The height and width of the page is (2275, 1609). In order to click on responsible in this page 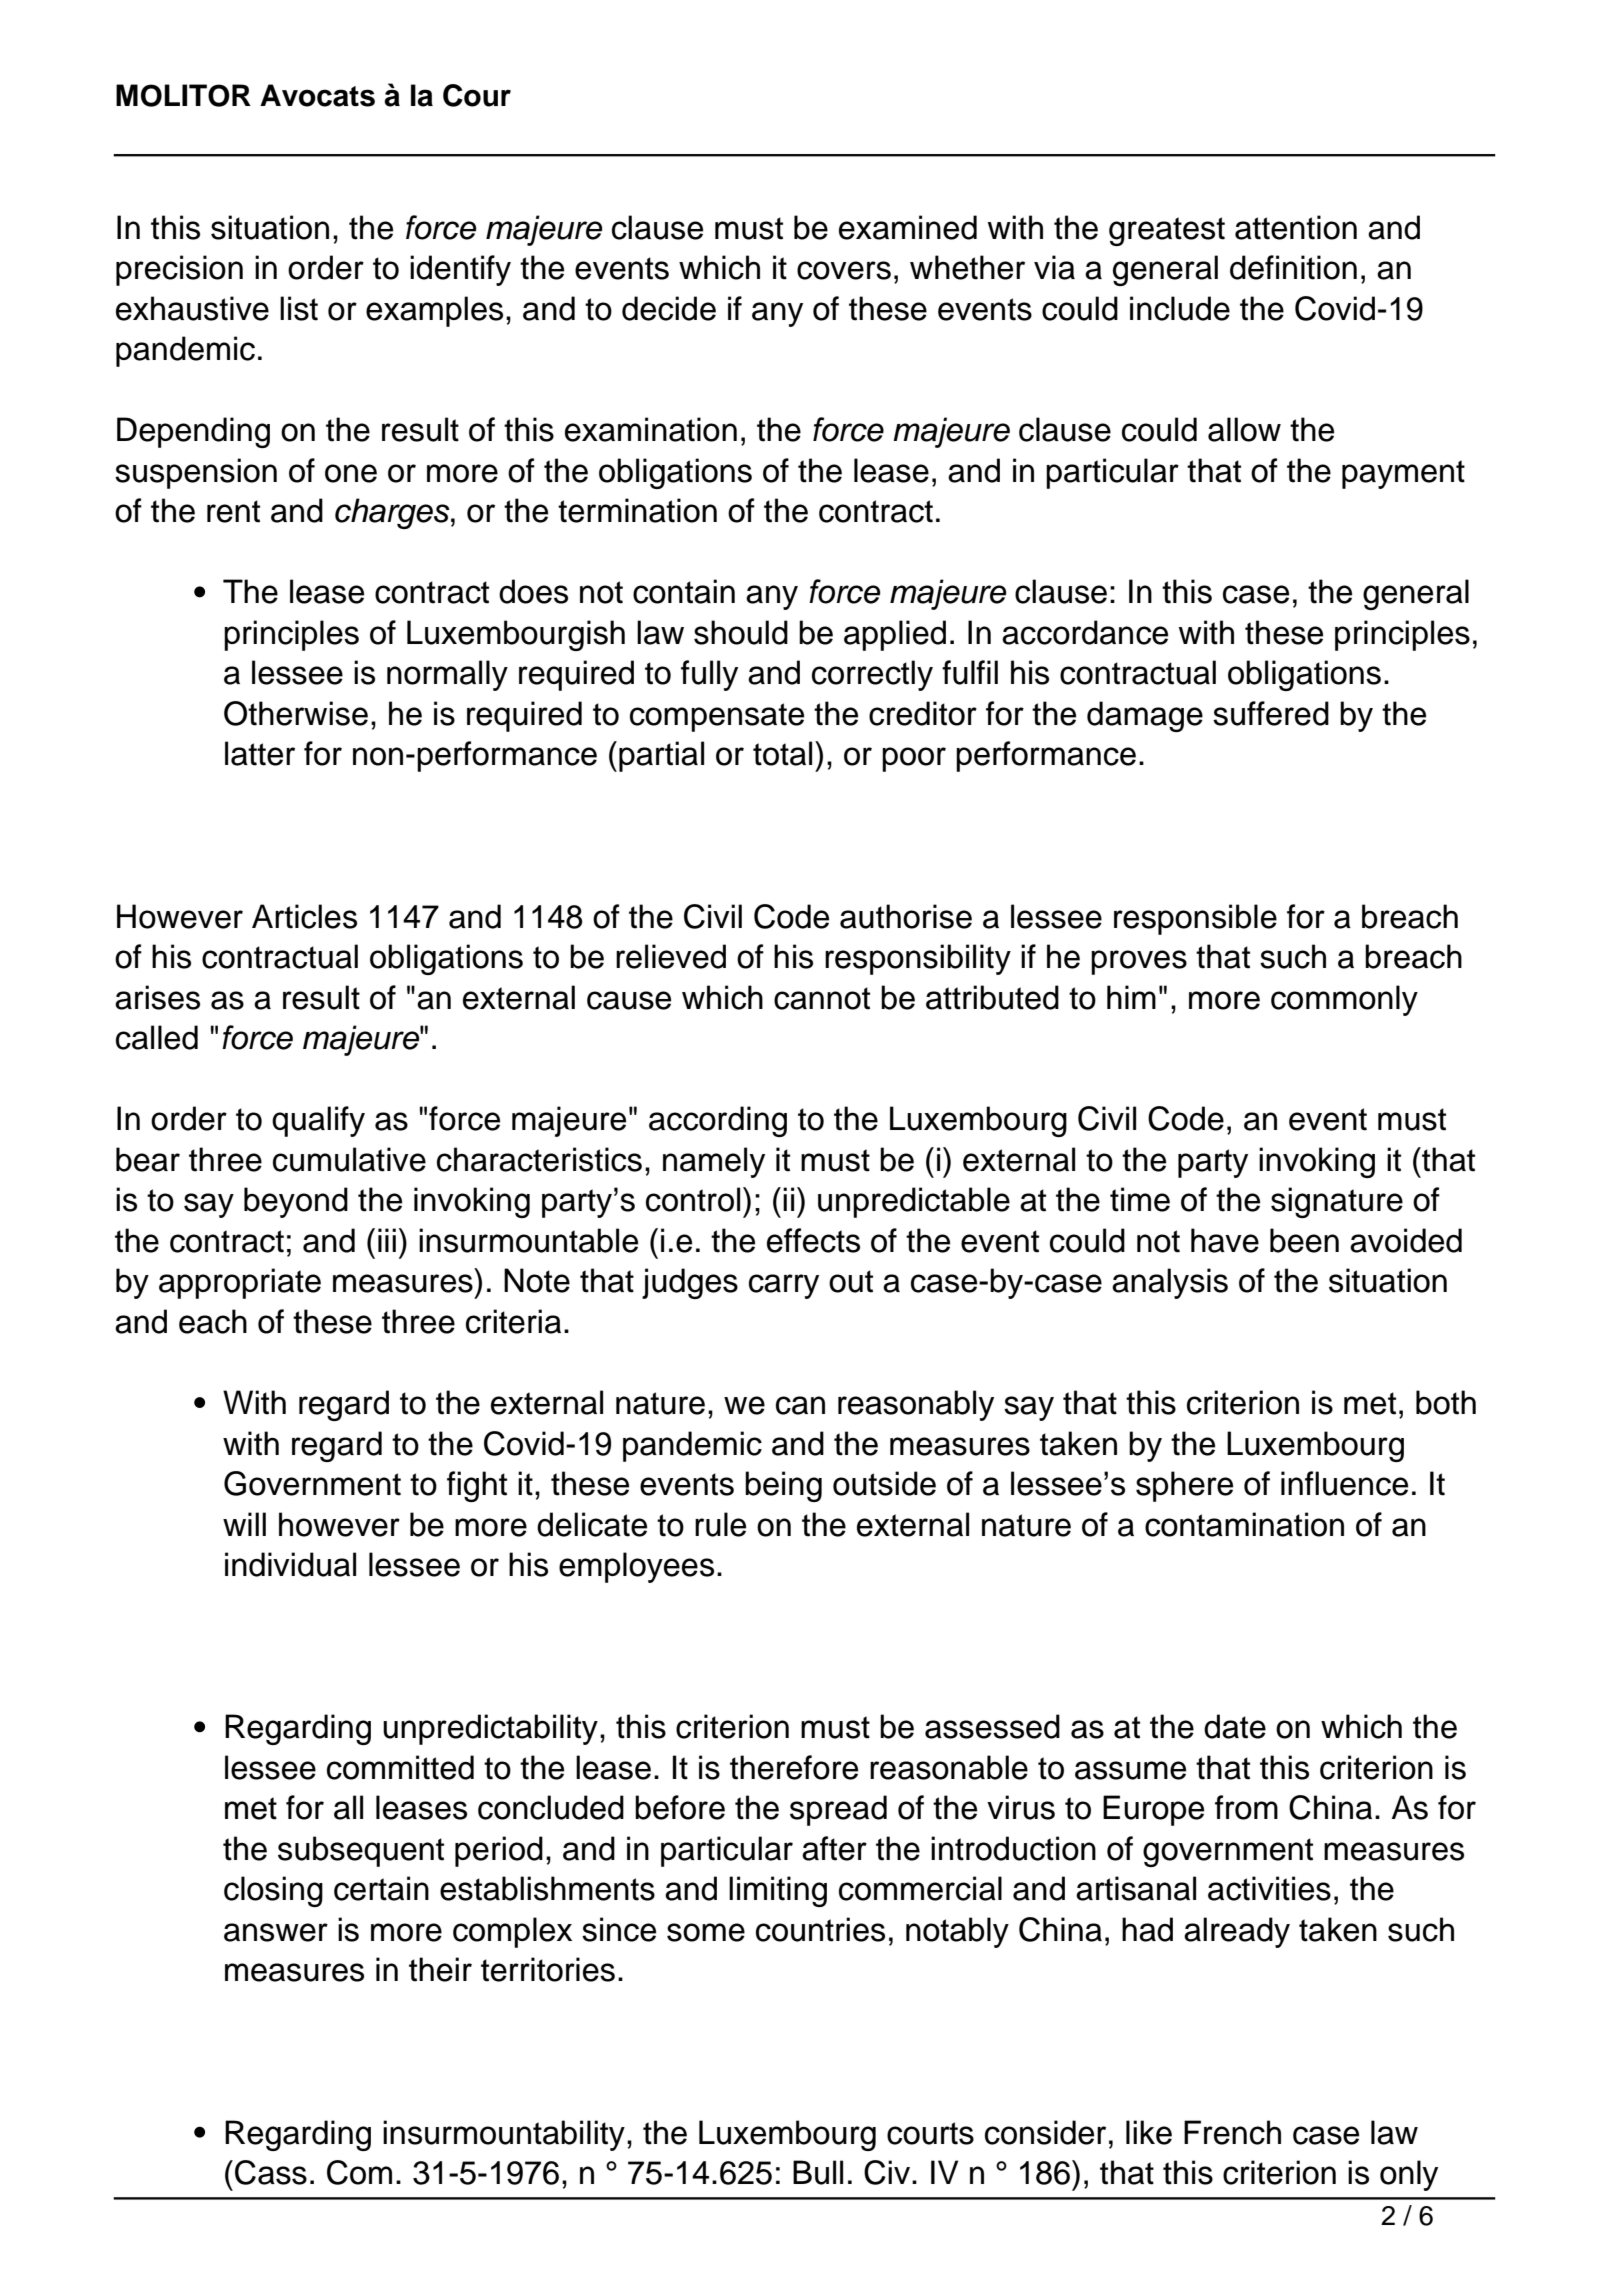, I will do `click(1195, 919)`.
